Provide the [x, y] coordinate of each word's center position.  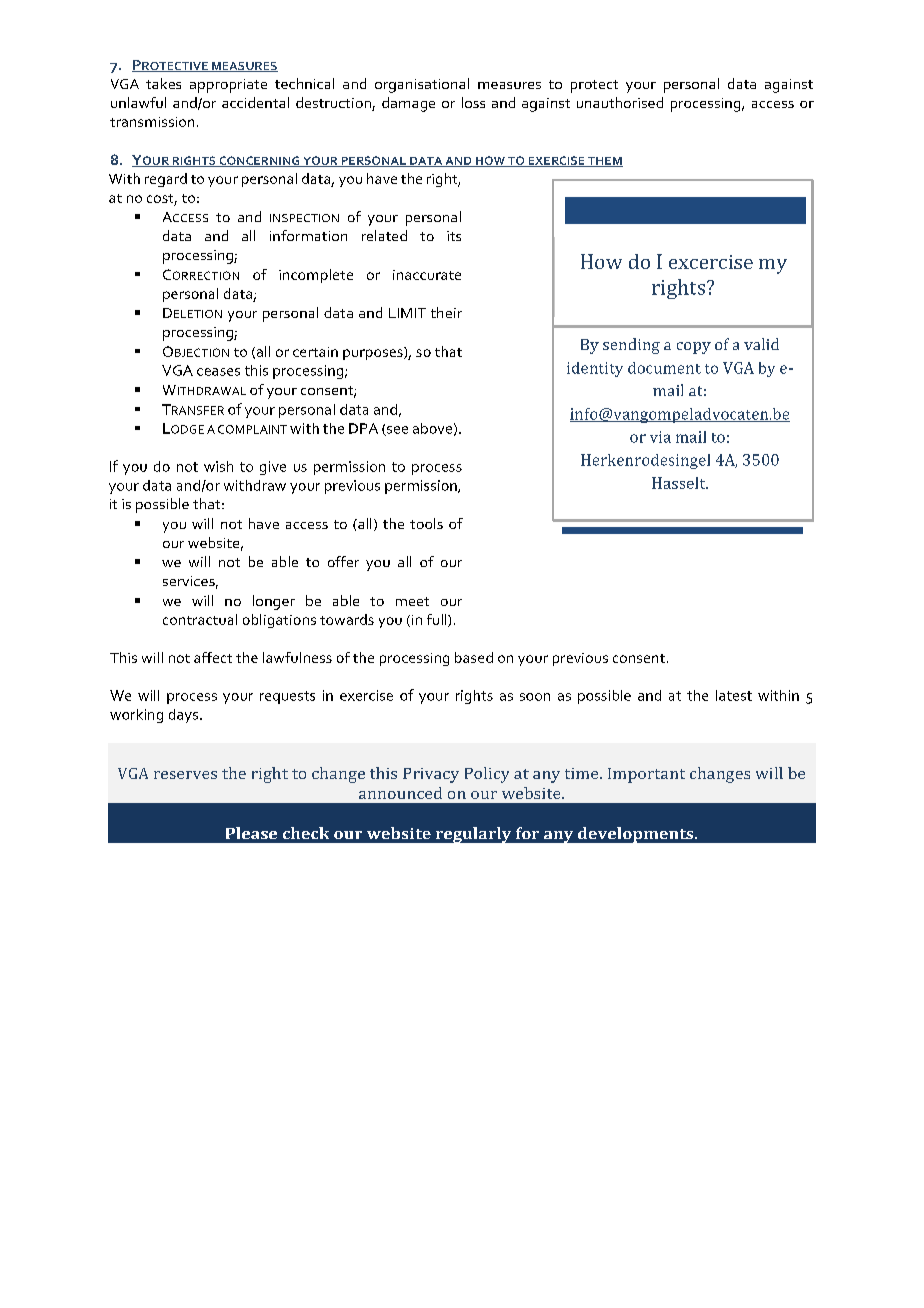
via [660, 437]
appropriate [228, 86]
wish [218, 466]
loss [473, 102]
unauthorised [620, 102]
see [396, 431]
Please [251, 833]
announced [400, 793]
